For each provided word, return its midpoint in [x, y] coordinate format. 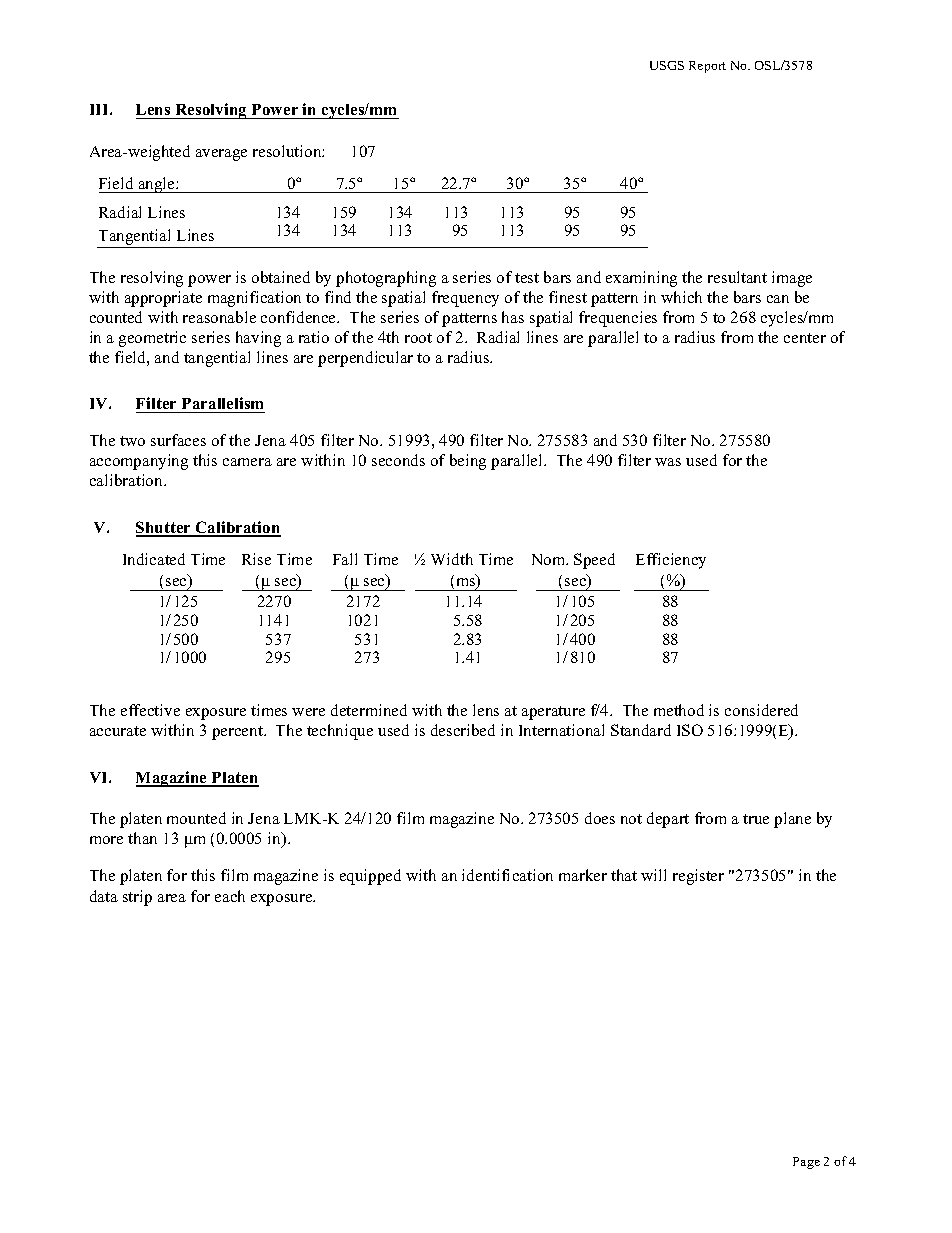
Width [452, 559]
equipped [370, 877]
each [230, 896]
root [418, 338]
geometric [152, 339]
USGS [667, 65]
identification [507, 875]
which [681, 297]
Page [806, 1163]
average [221, 155]
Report [707, 67]
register [698, 877]
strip [137, 898]
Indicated [154, 559]
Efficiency [671, 561]
